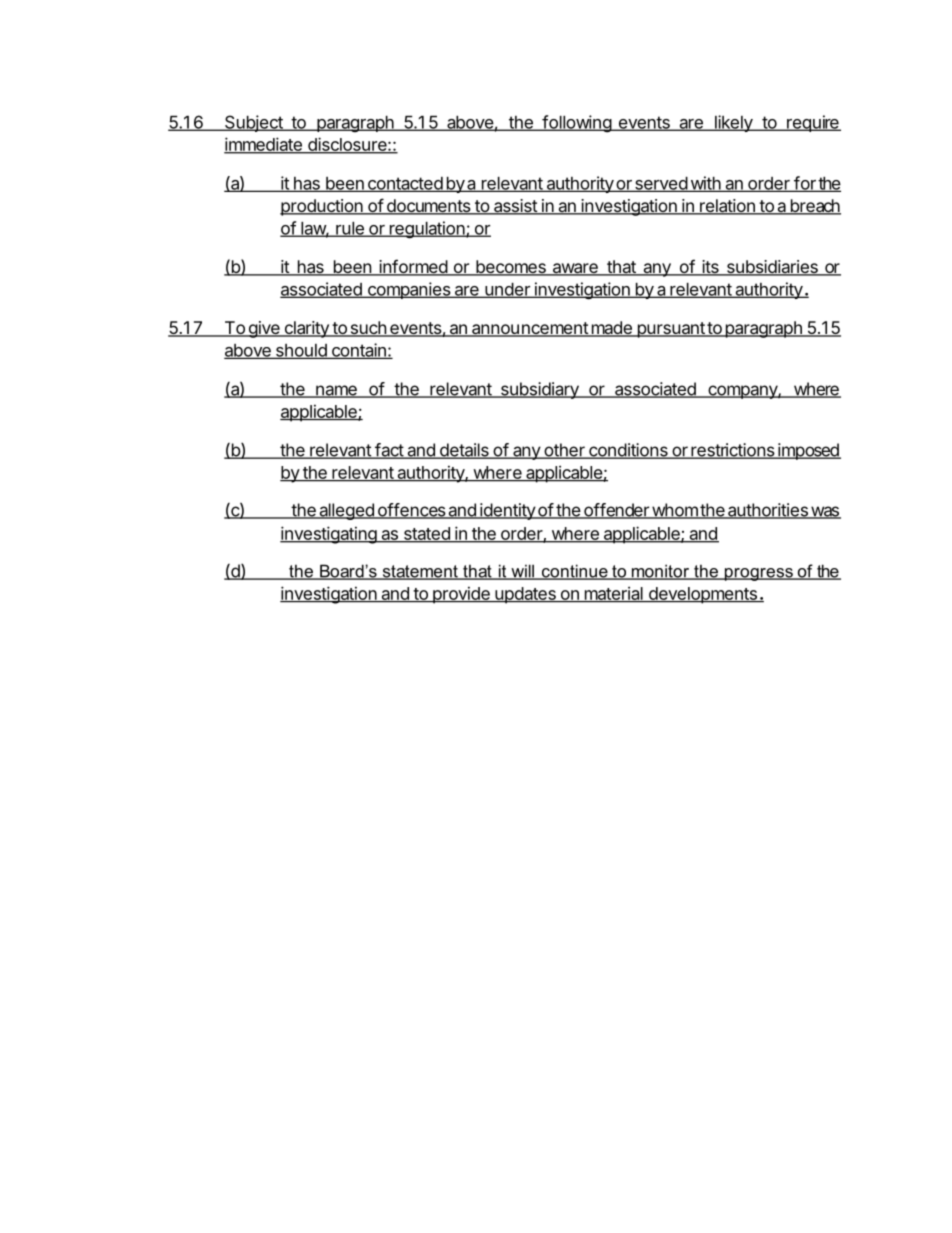 This image has width=952, height=1233. What do you see at coordinates (511, 268) in the image?
I see `becomes` at bounding box center [511, 268].
